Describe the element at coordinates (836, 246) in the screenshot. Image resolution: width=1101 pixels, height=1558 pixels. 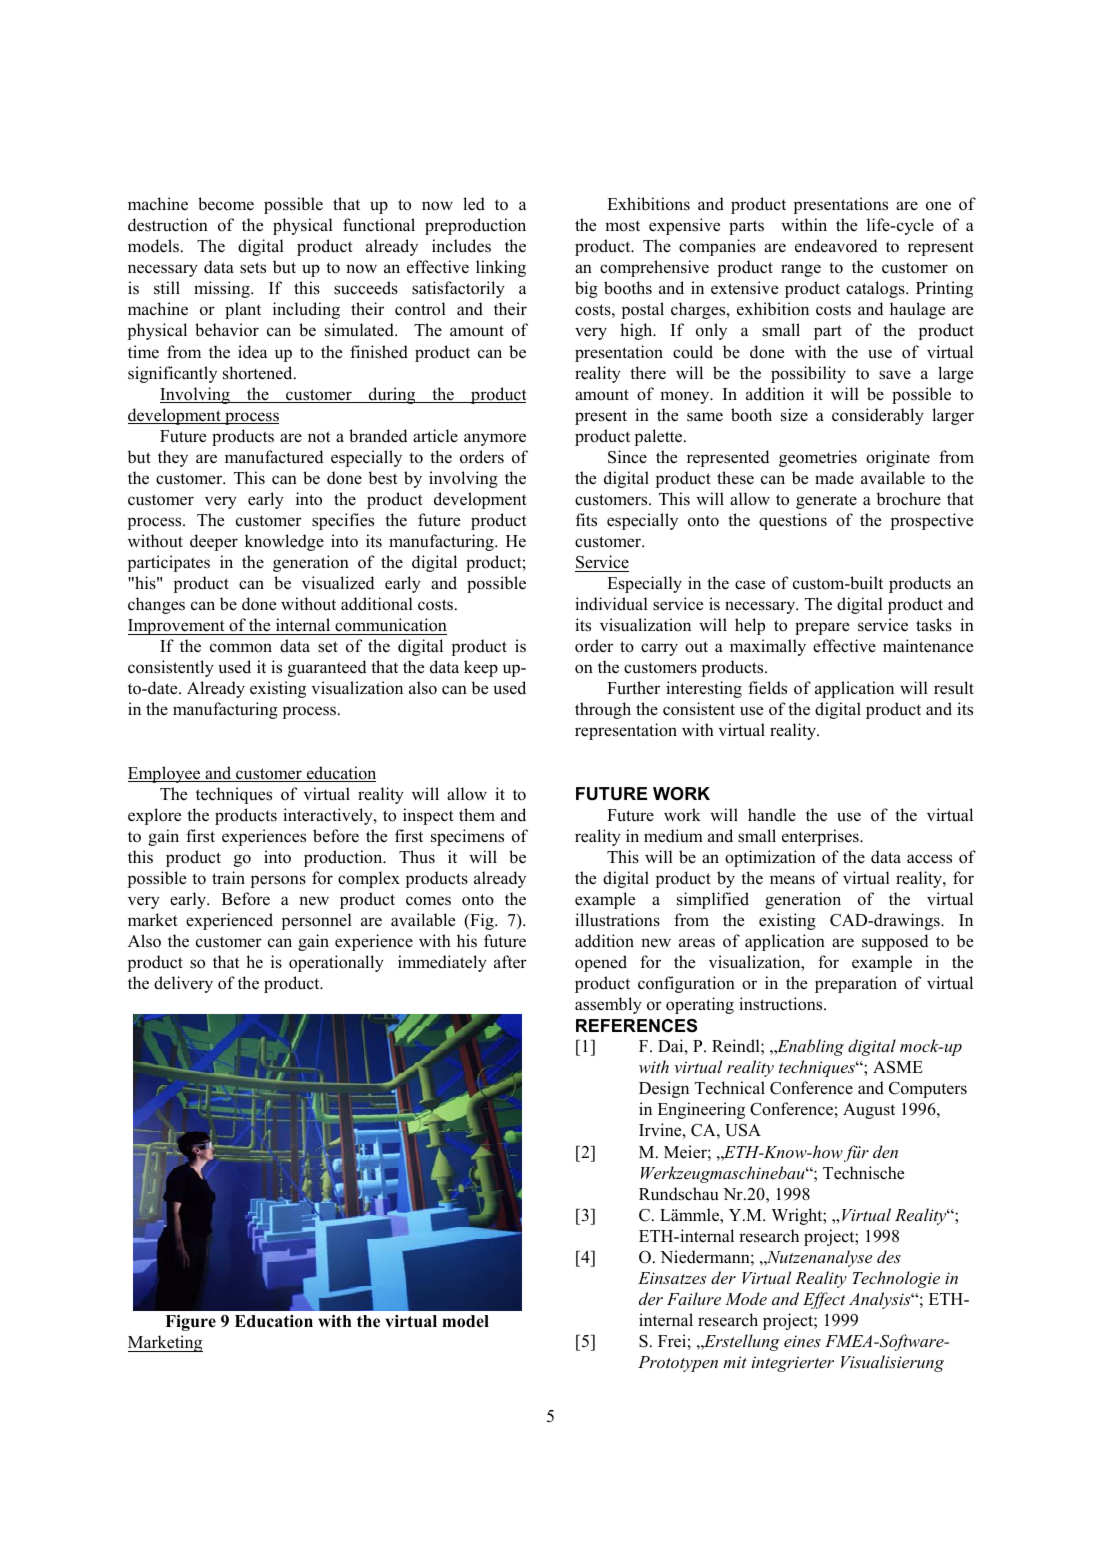
I see `endeavored` at that location.
